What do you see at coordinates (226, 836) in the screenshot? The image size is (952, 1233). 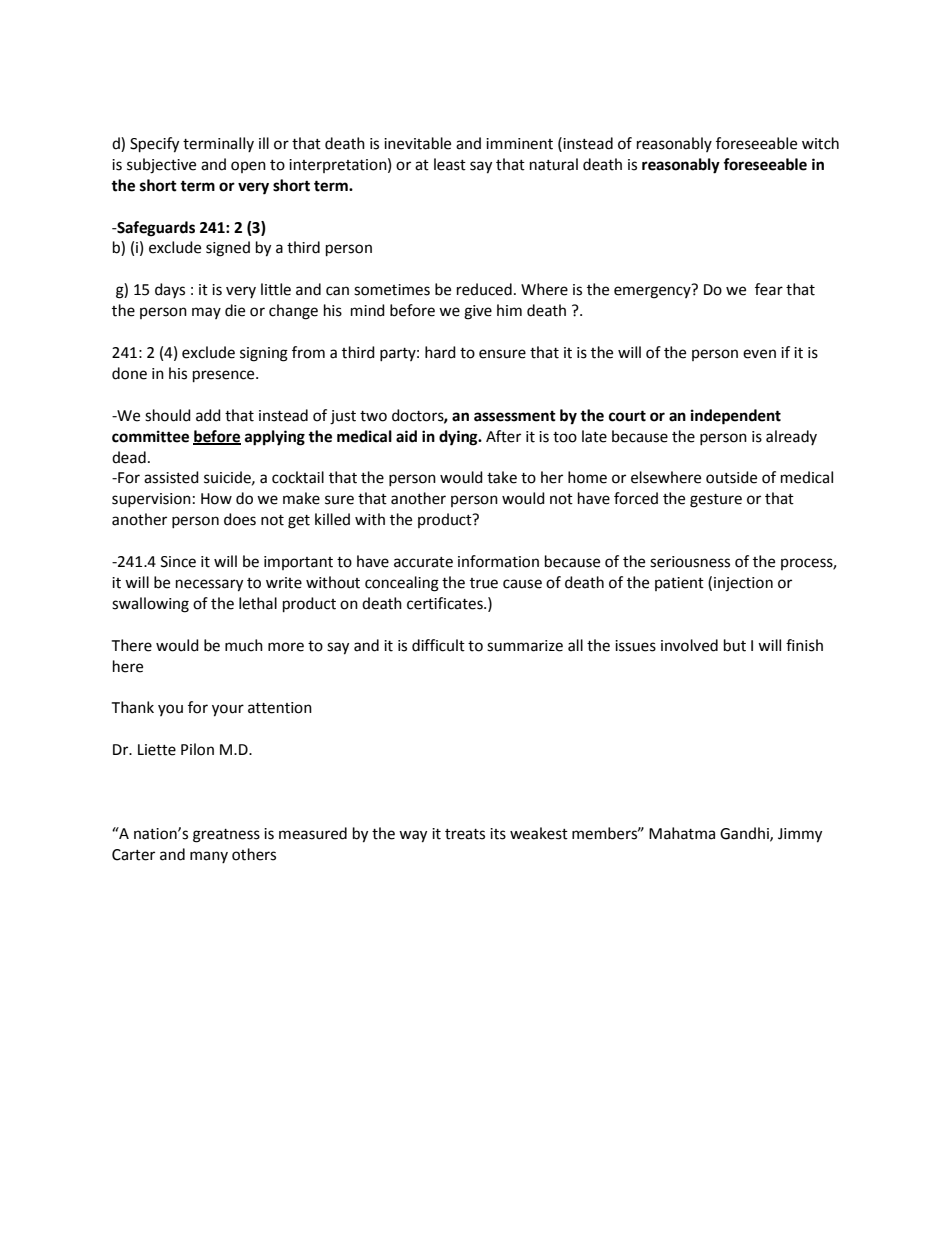 I see `greatness` at bounding box center [226, 836].
